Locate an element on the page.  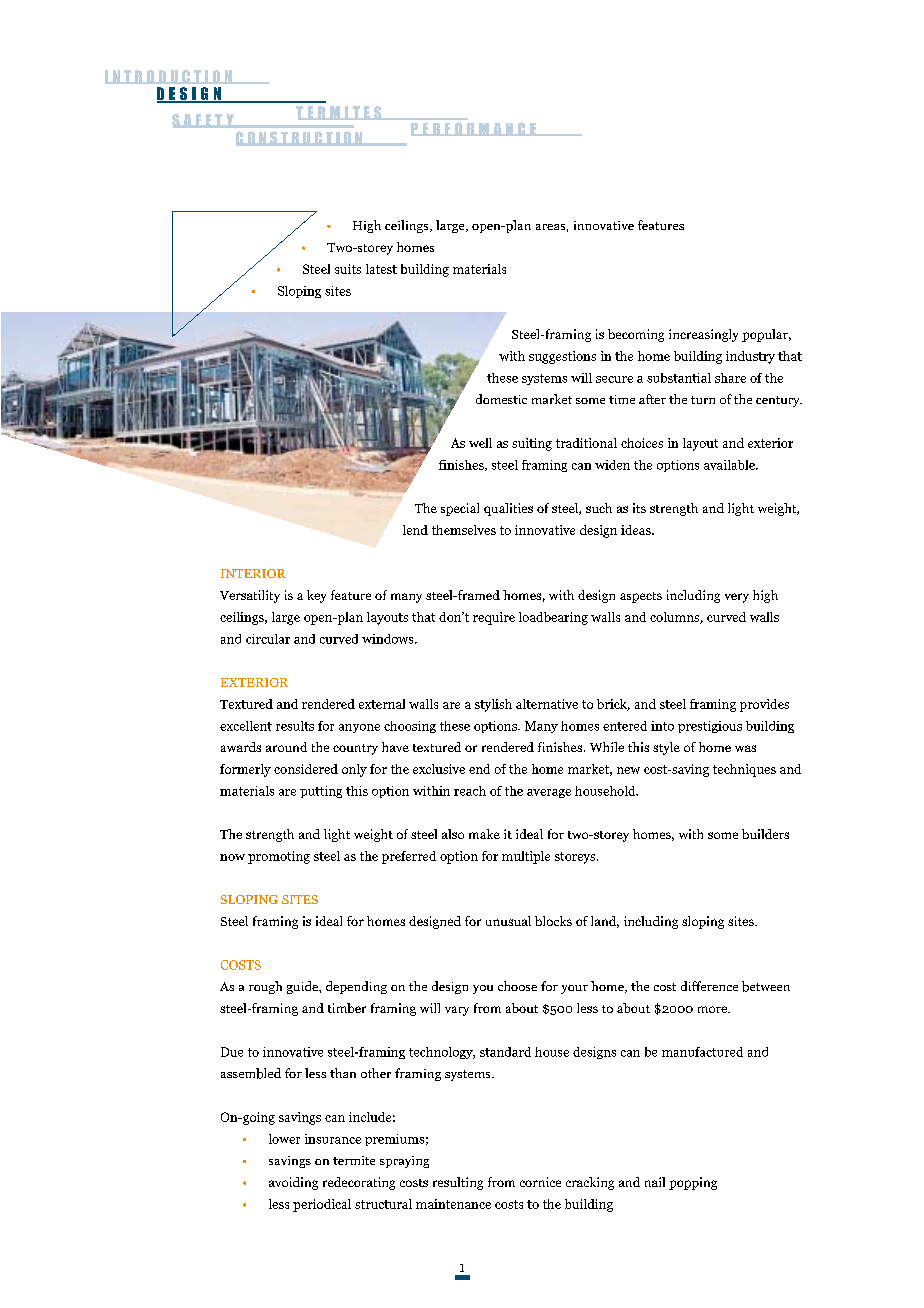
PERFORMANCE is located at coordinates (474, 129).
